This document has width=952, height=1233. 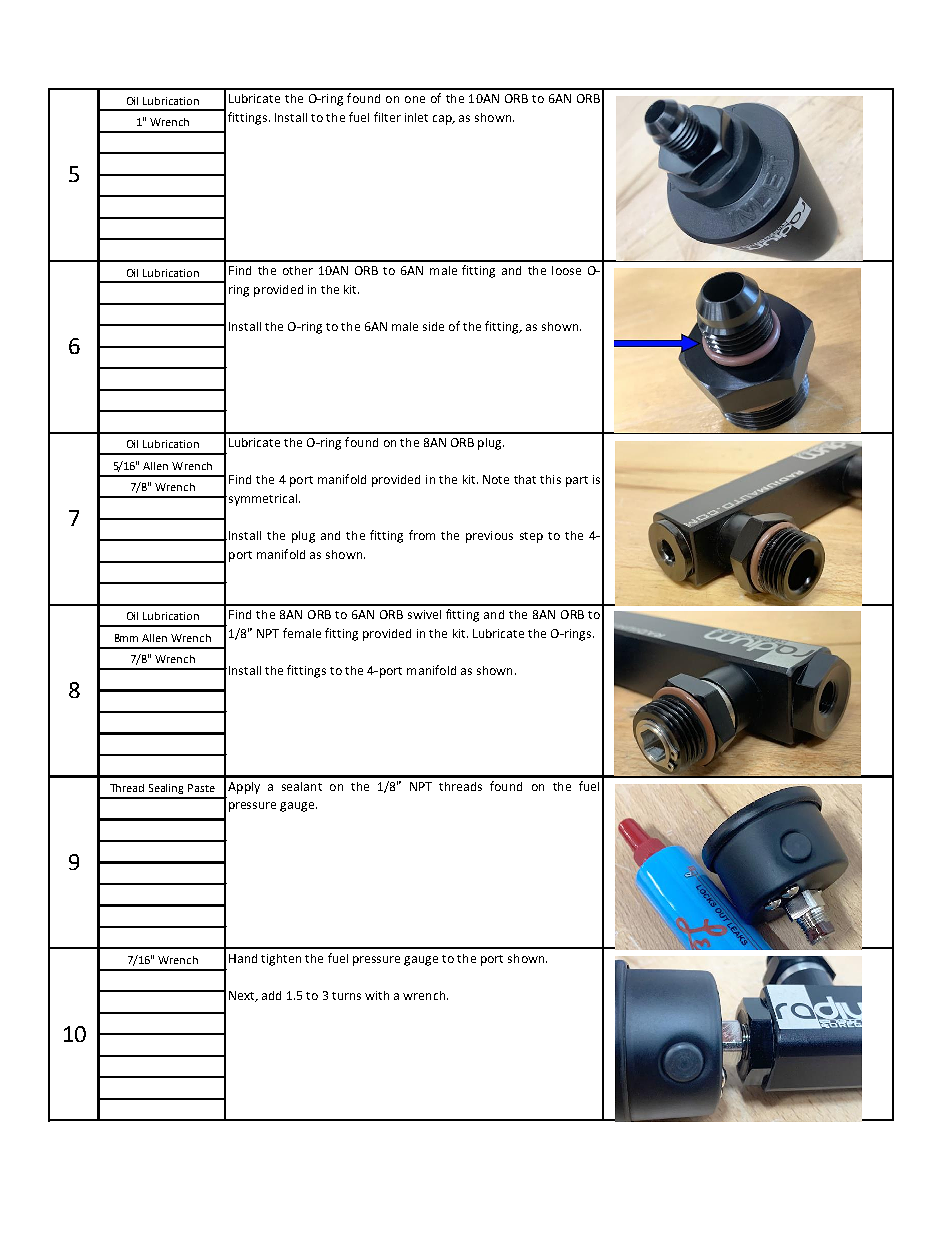 I want to click on symmetrical, so click(x=261, y=500).
